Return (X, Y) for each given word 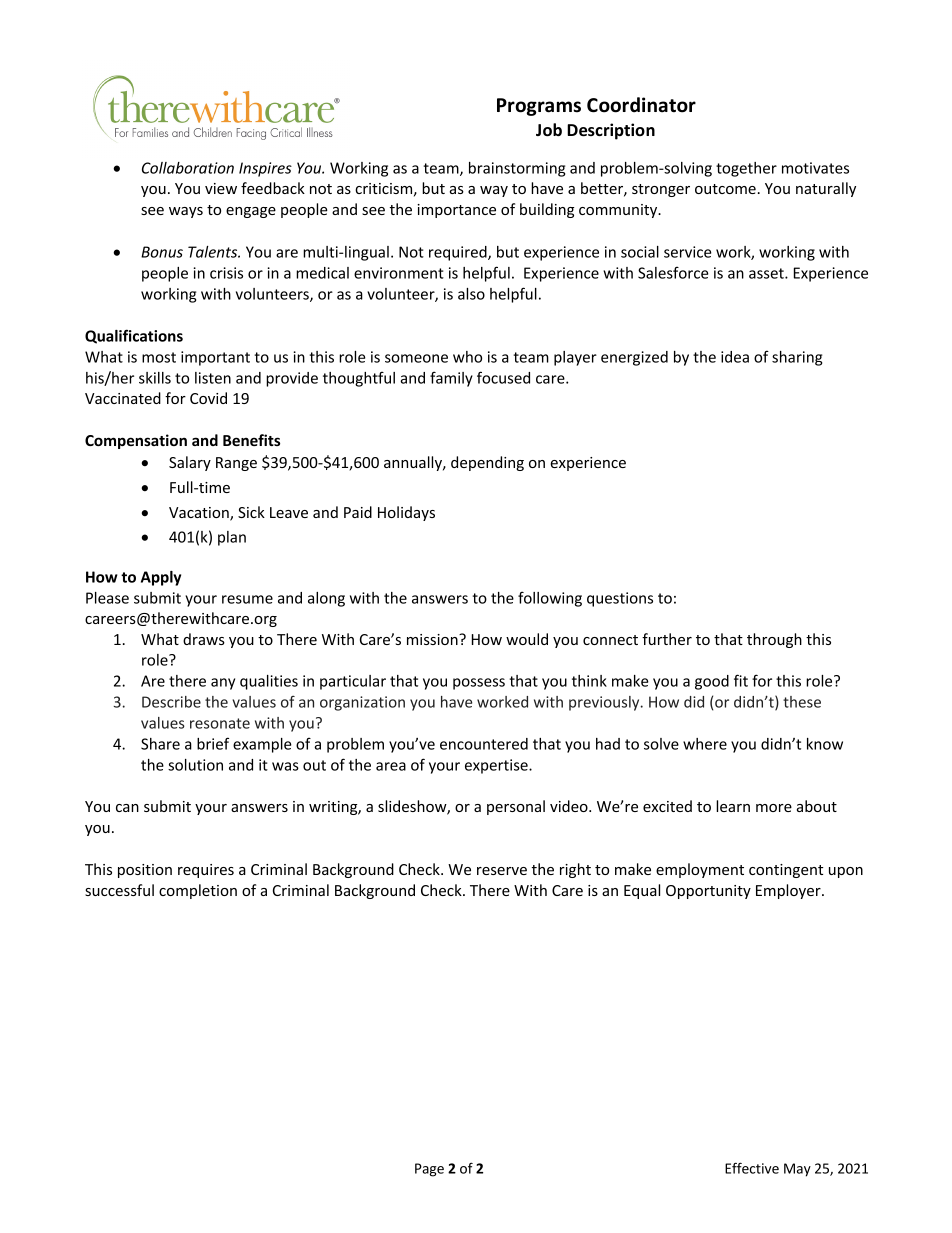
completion (198, 891)
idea (735, 357)
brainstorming (517, 169)
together (746, 169)
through (774, 640)
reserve (502, 871)
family (451, 379)
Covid (208, 398)
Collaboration (188, 168)
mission (433, 639)
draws (204, 639)
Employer (789, 891)
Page (429, 1170)
